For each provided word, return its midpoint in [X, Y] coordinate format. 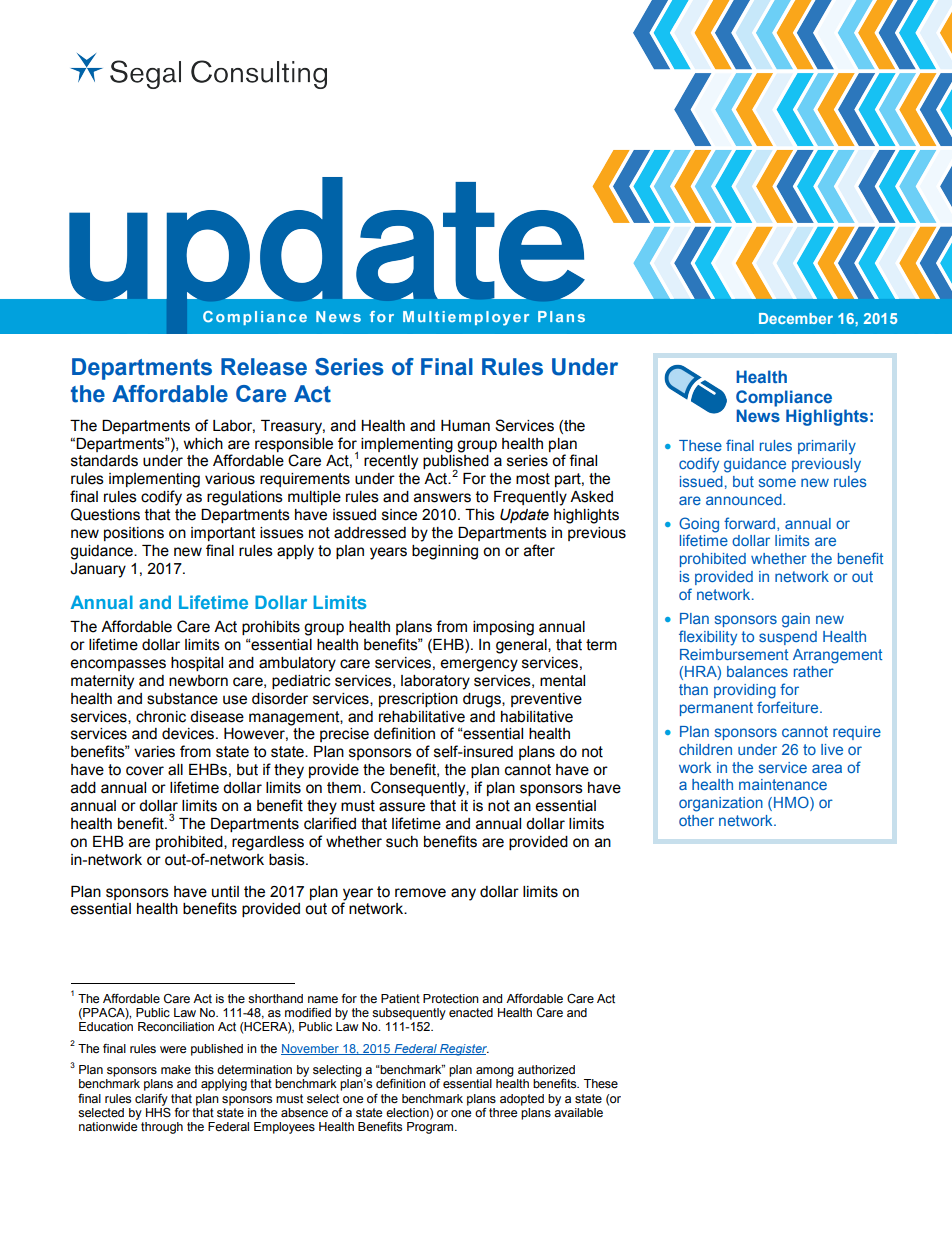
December [796, 318]
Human [465, 426]
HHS [158, 1111]
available [578, 1111]
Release [264, 367]
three [503, 1113]
